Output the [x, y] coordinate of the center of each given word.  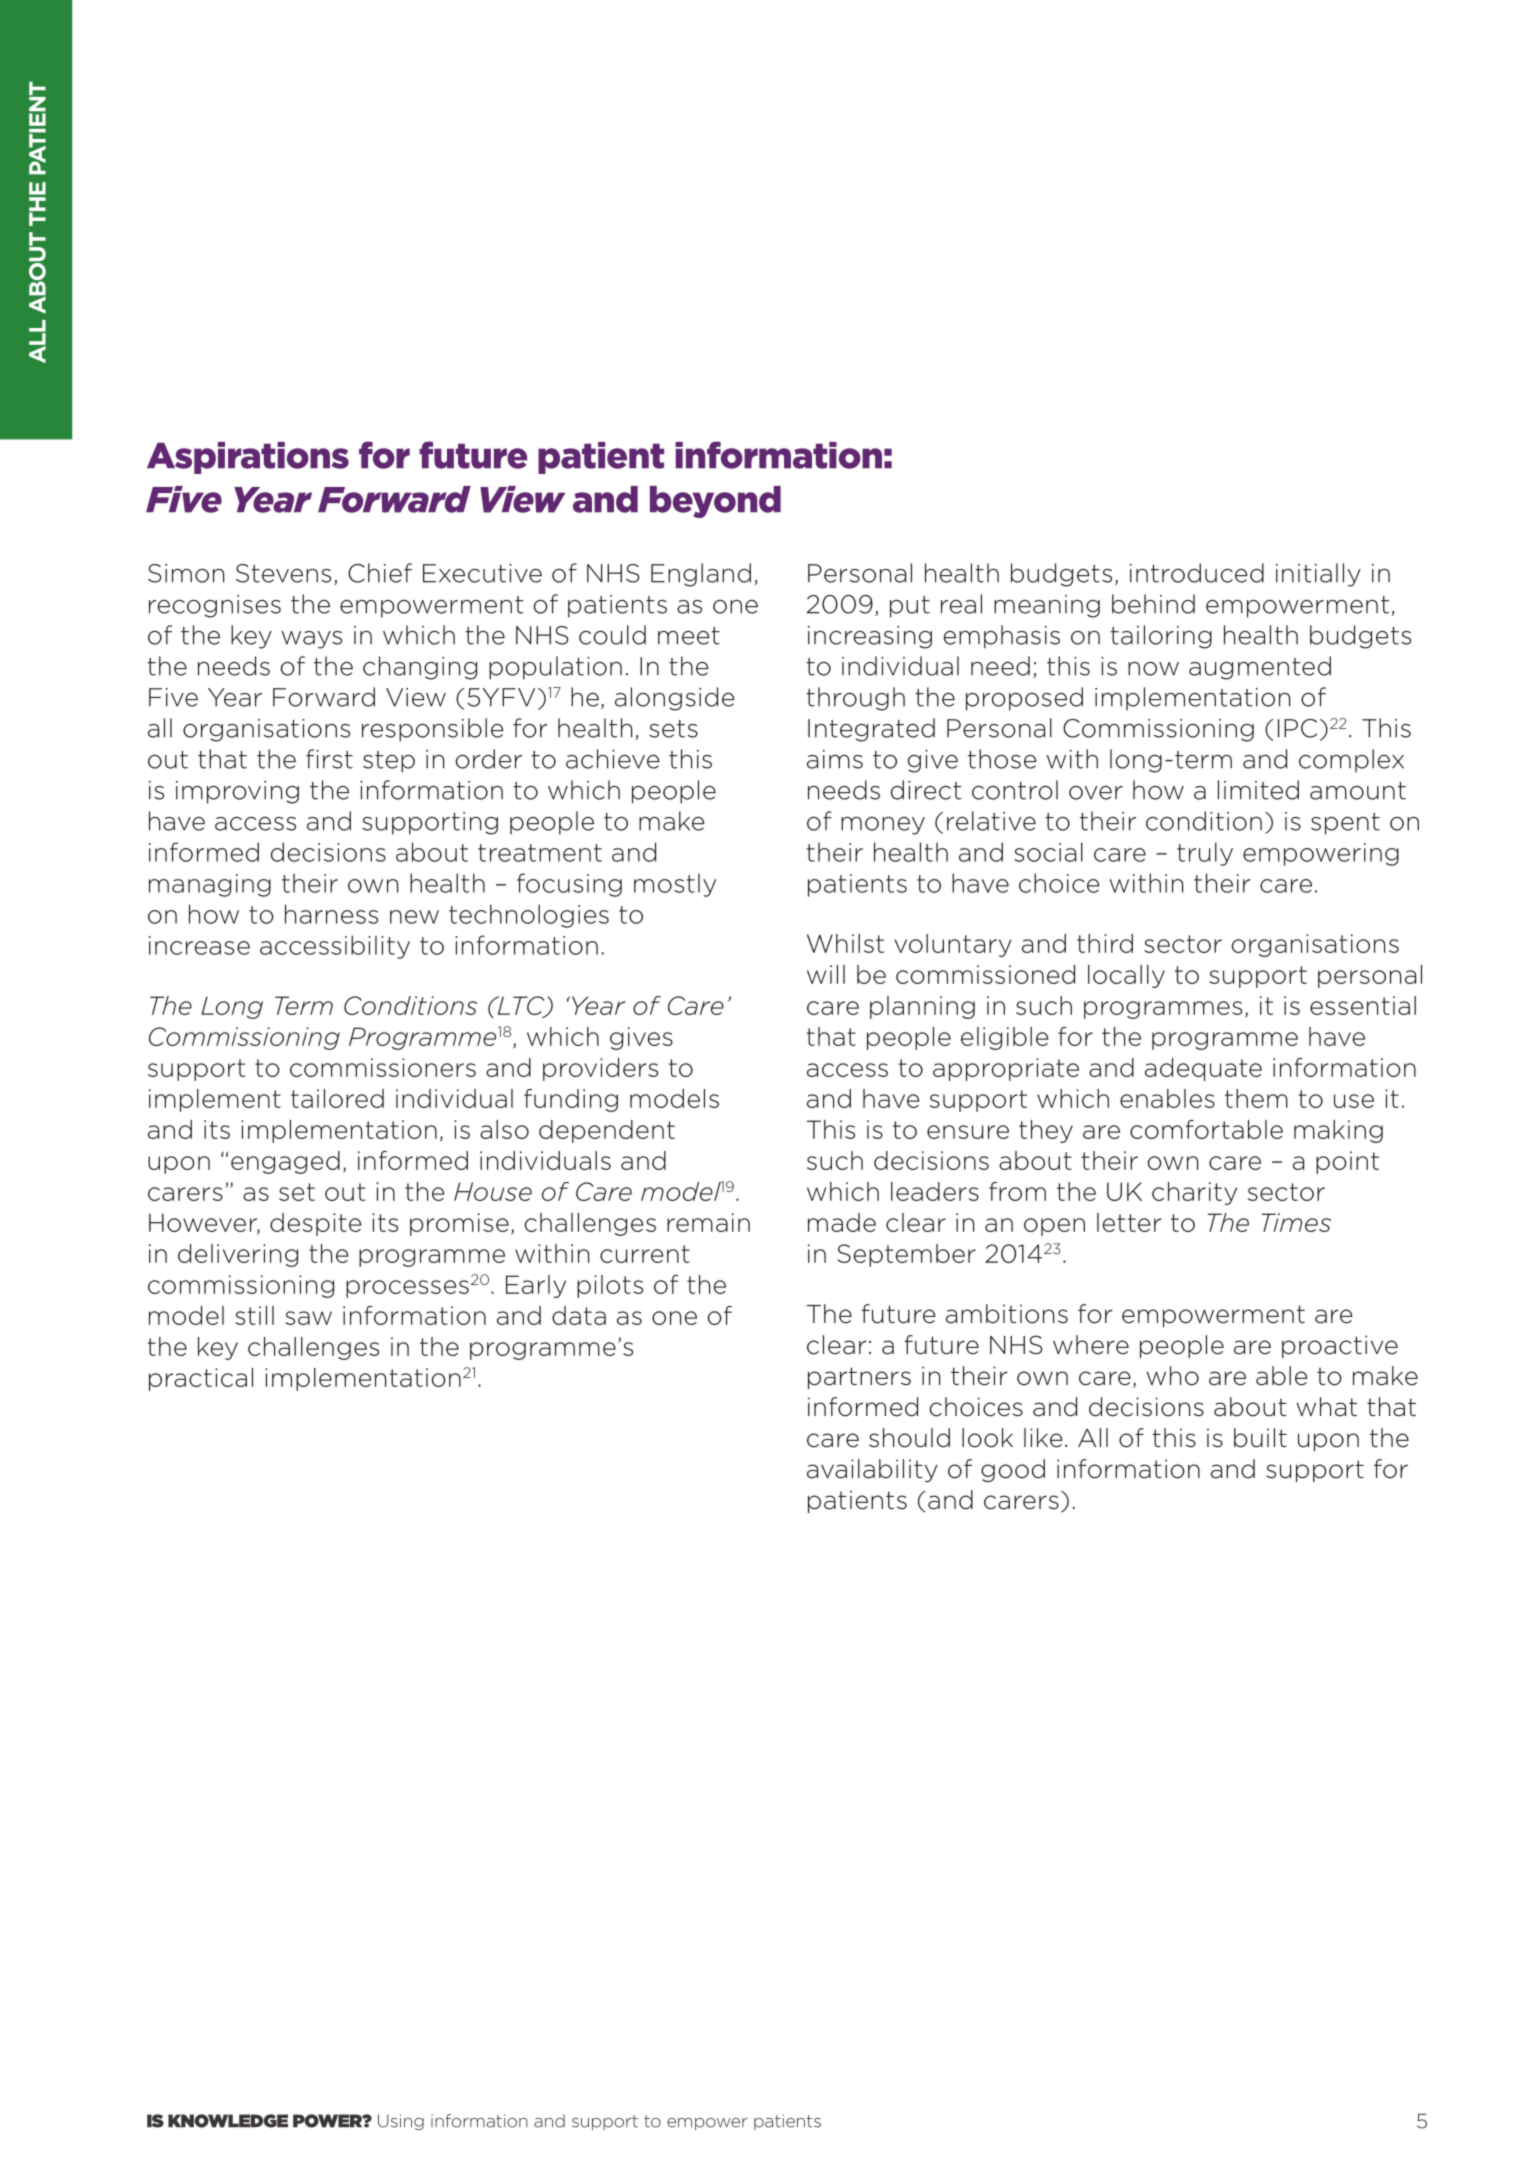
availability [872, 1470]
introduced [1197, 573]
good [1013, 1470]
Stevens [283, 573]
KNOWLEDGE [228, 2121]
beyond [715, 502]
